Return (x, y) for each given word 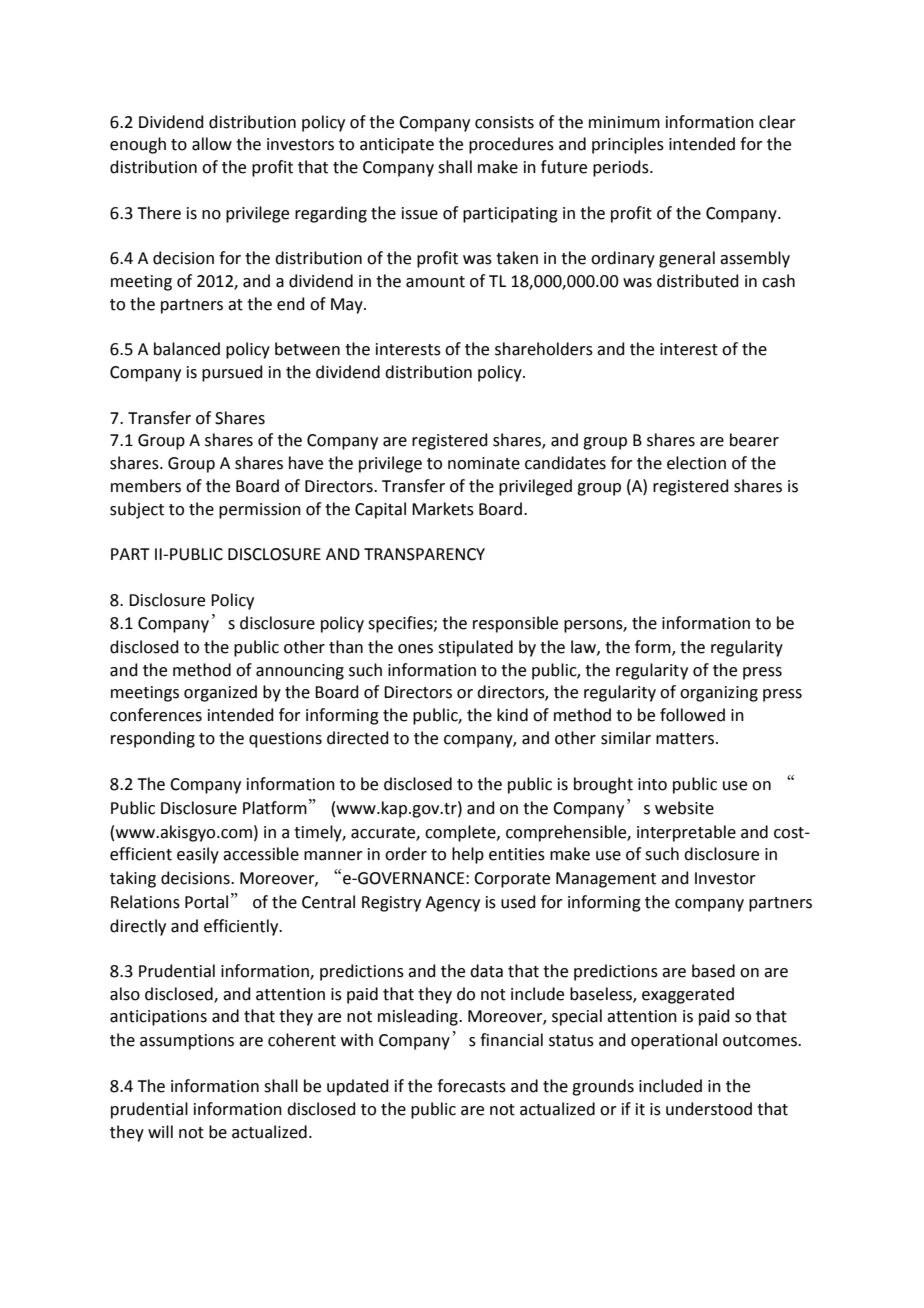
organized (220, 693)
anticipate (397, 146)
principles (628, 145)
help (468, 855)
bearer (754, 440)
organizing (719, 694)
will (160, 1131)
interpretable (686, 833)
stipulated (475, 648)
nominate (484, 463)
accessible (261, 854)
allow (212, 144)
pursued (232, 373)
